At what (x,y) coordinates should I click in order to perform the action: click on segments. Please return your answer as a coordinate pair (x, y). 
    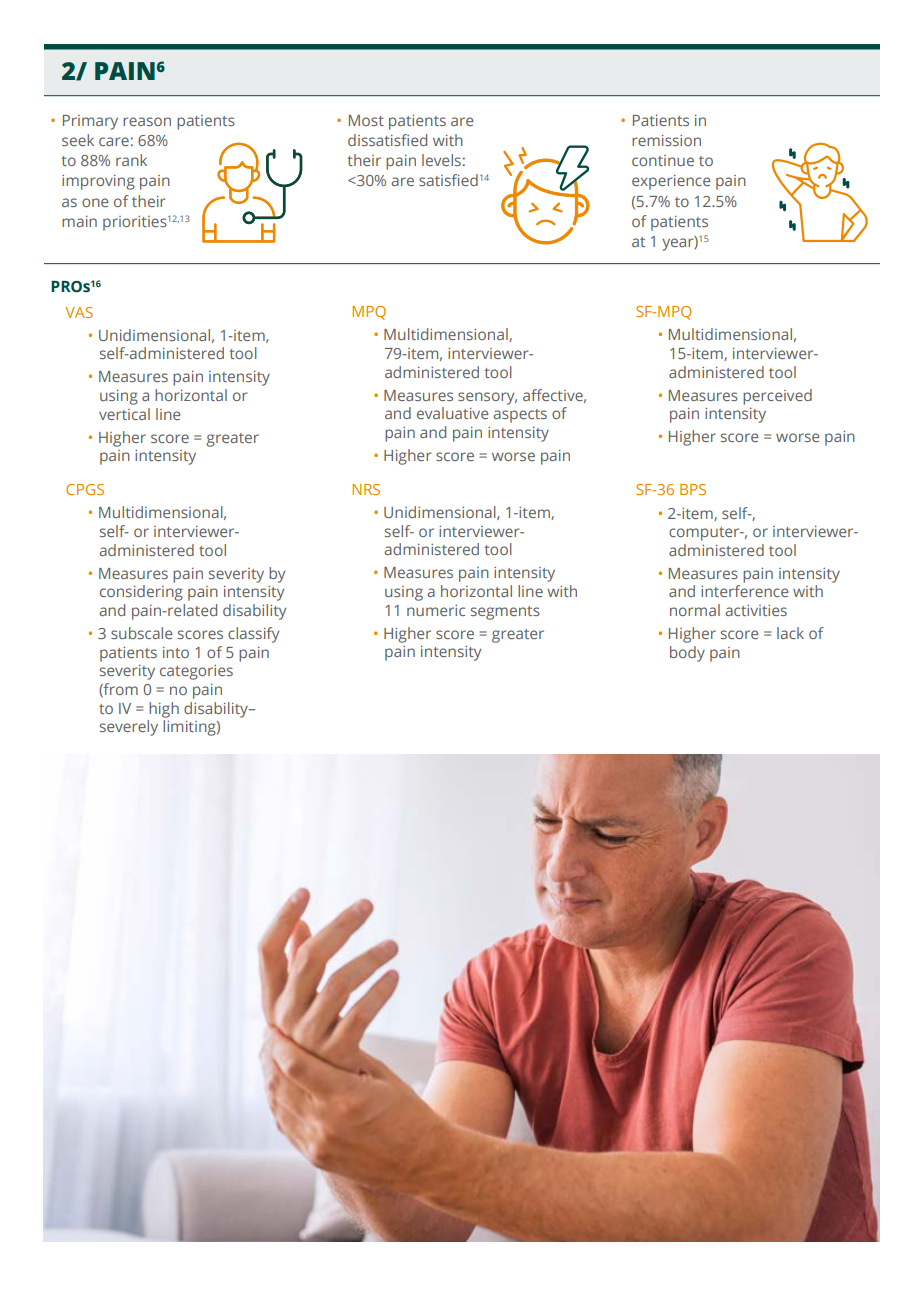
    Looking at the image, I should click on (505, 613).
